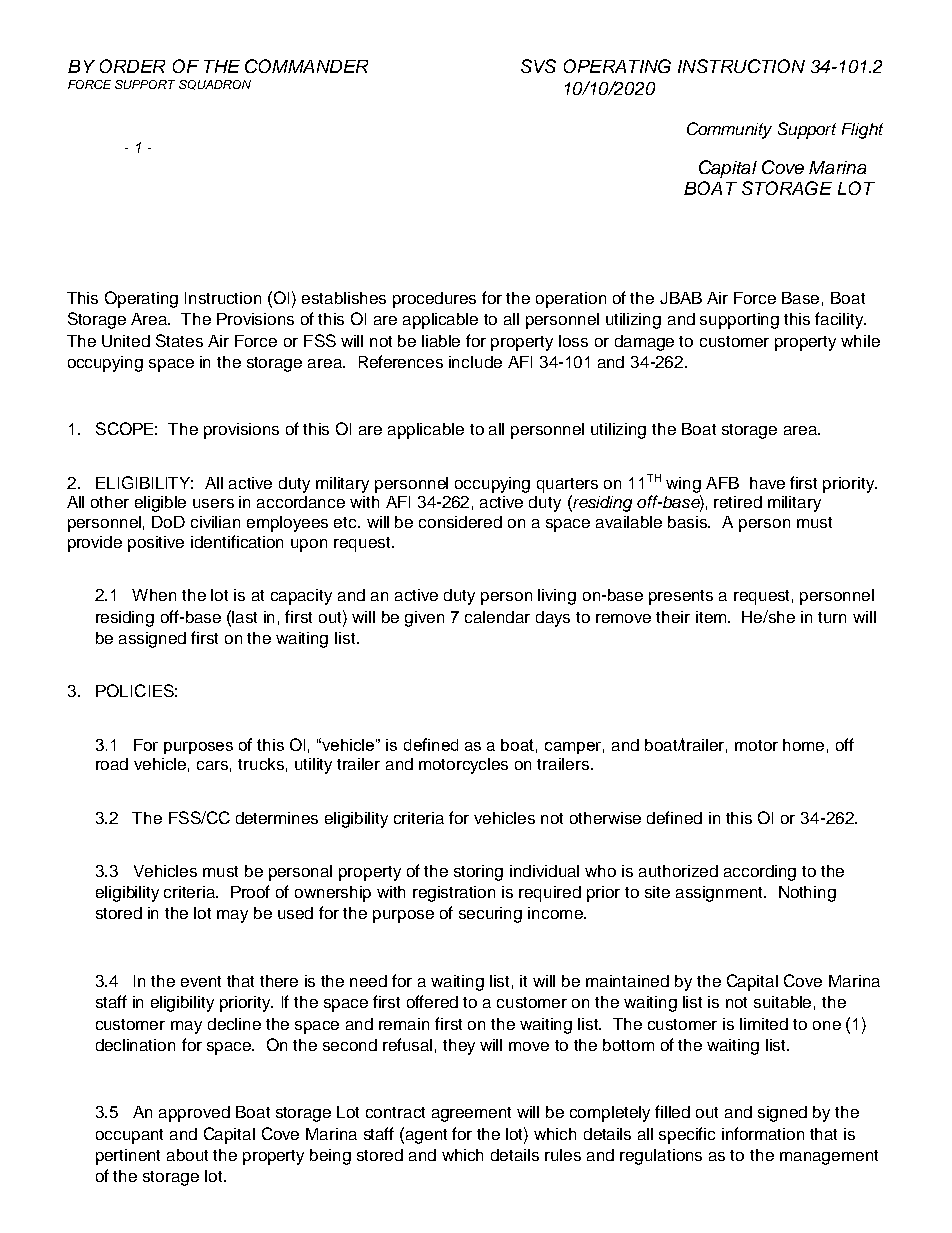 This screenshot has height=1233, width=952. I want to click on SQUADRON, so click(215, 85).
